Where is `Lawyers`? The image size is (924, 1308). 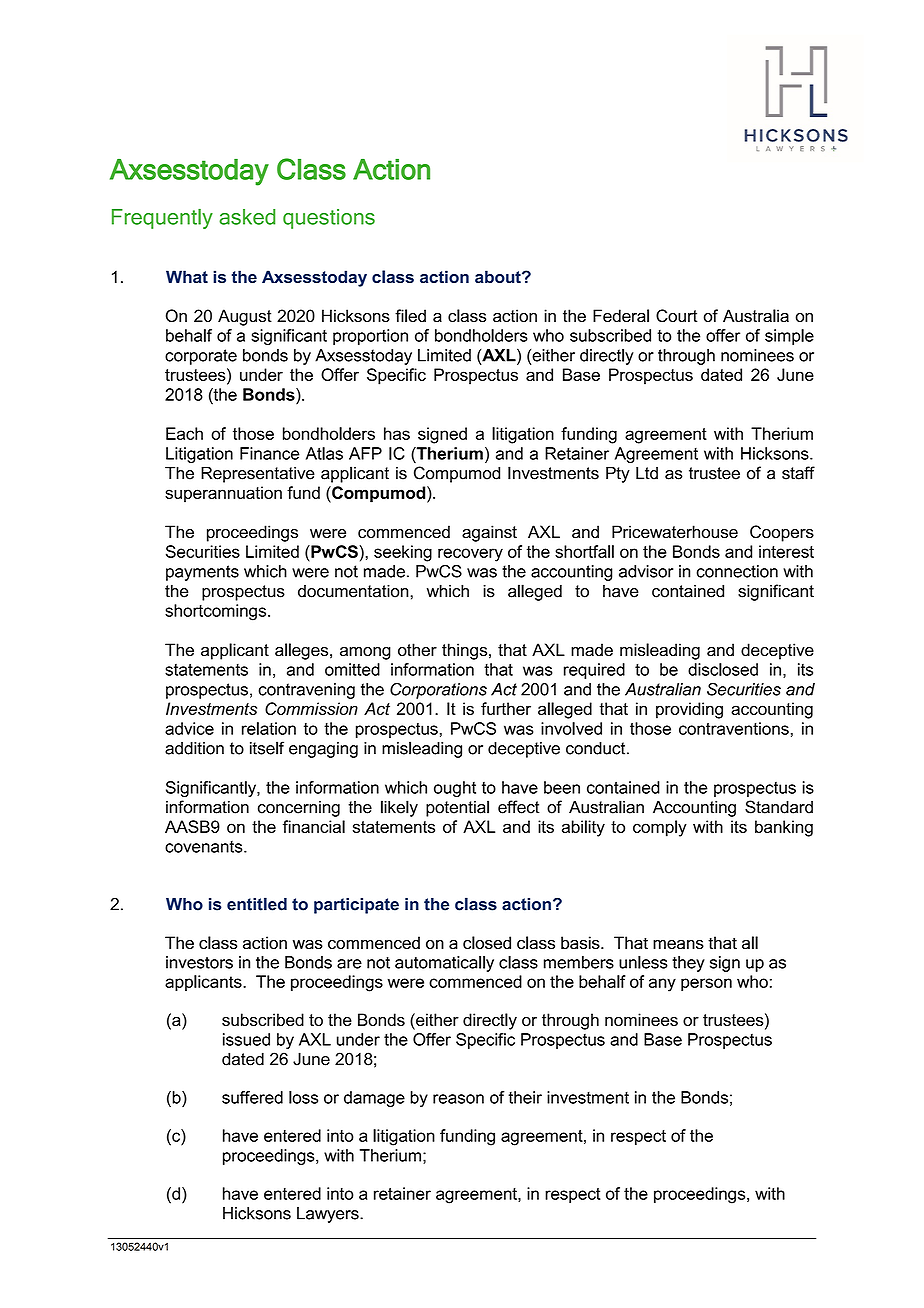 Lawyers is located at coordinates (329, 1215).
